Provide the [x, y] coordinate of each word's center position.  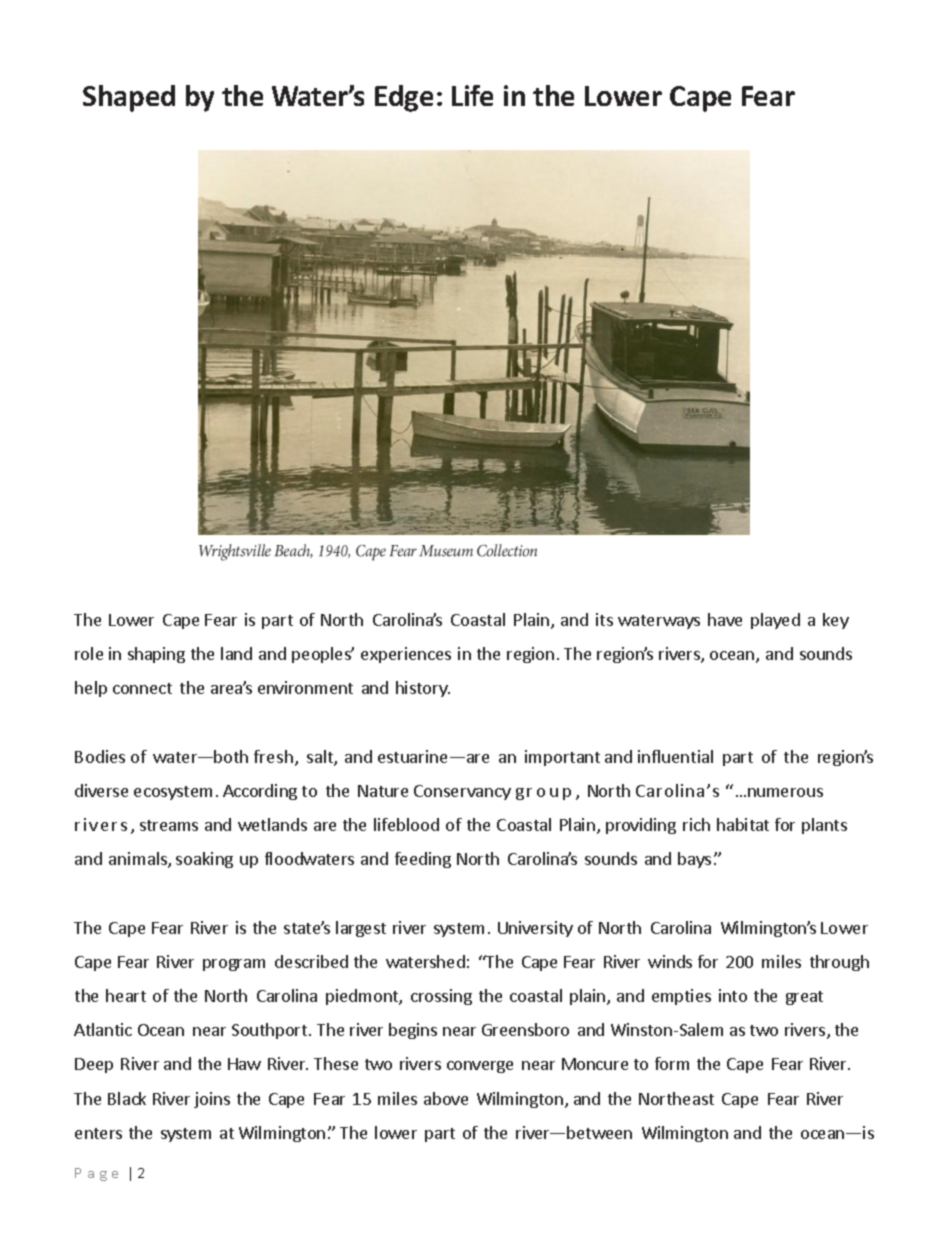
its [604, 619]
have [725, 619]
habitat [743, 824]
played [775, 621]
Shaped [129, 98]
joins [212, 1100]
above [446, 1098]
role [89, 653]
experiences [406, 655]
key [836, 621]
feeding [423, 860]
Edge [404, 98]
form [672, 1063]
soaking [204, 860]
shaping [156, 655]
